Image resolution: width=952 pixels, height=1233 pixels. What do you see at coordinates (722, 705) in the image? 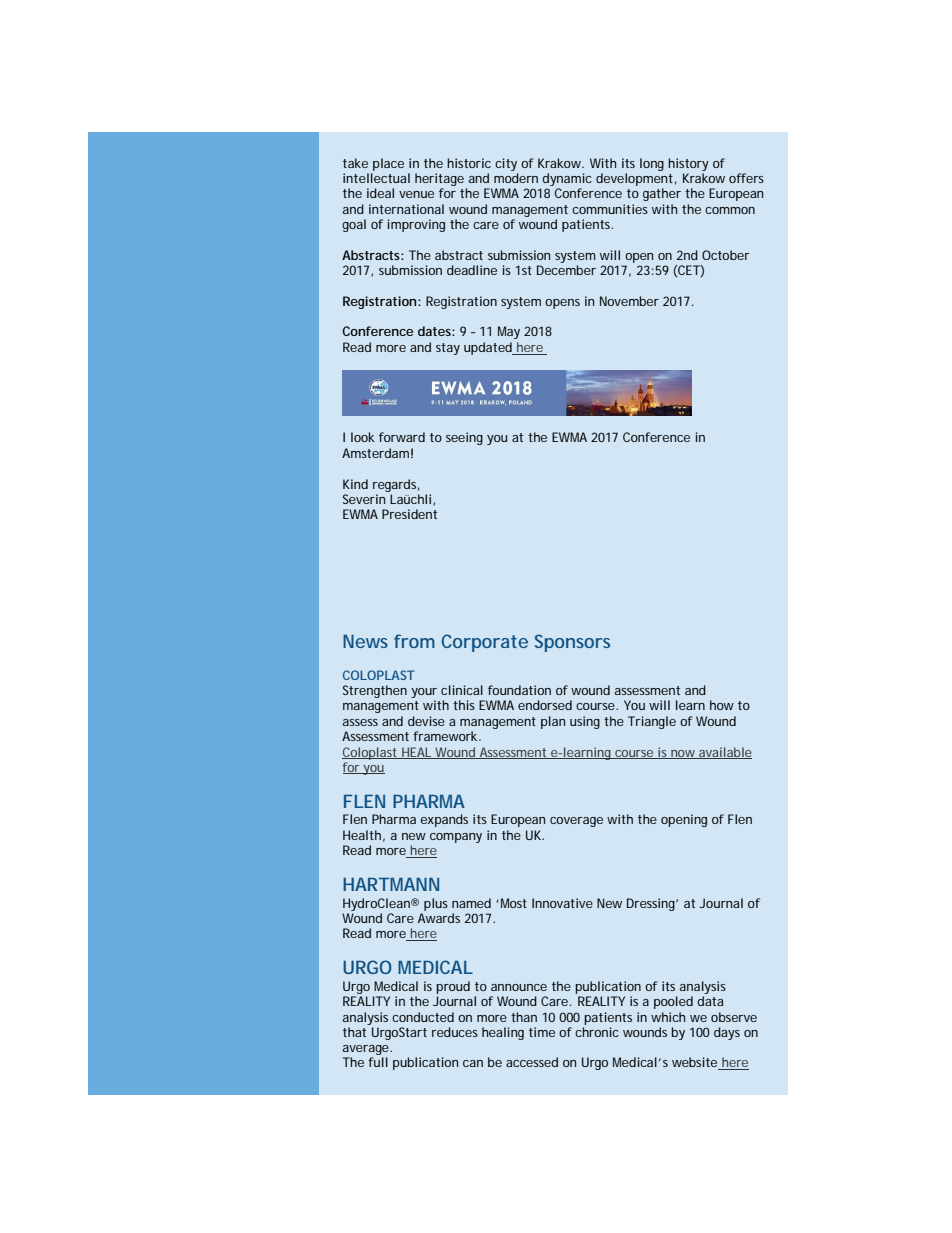
I see `how` at bounding box center [722, 705].
